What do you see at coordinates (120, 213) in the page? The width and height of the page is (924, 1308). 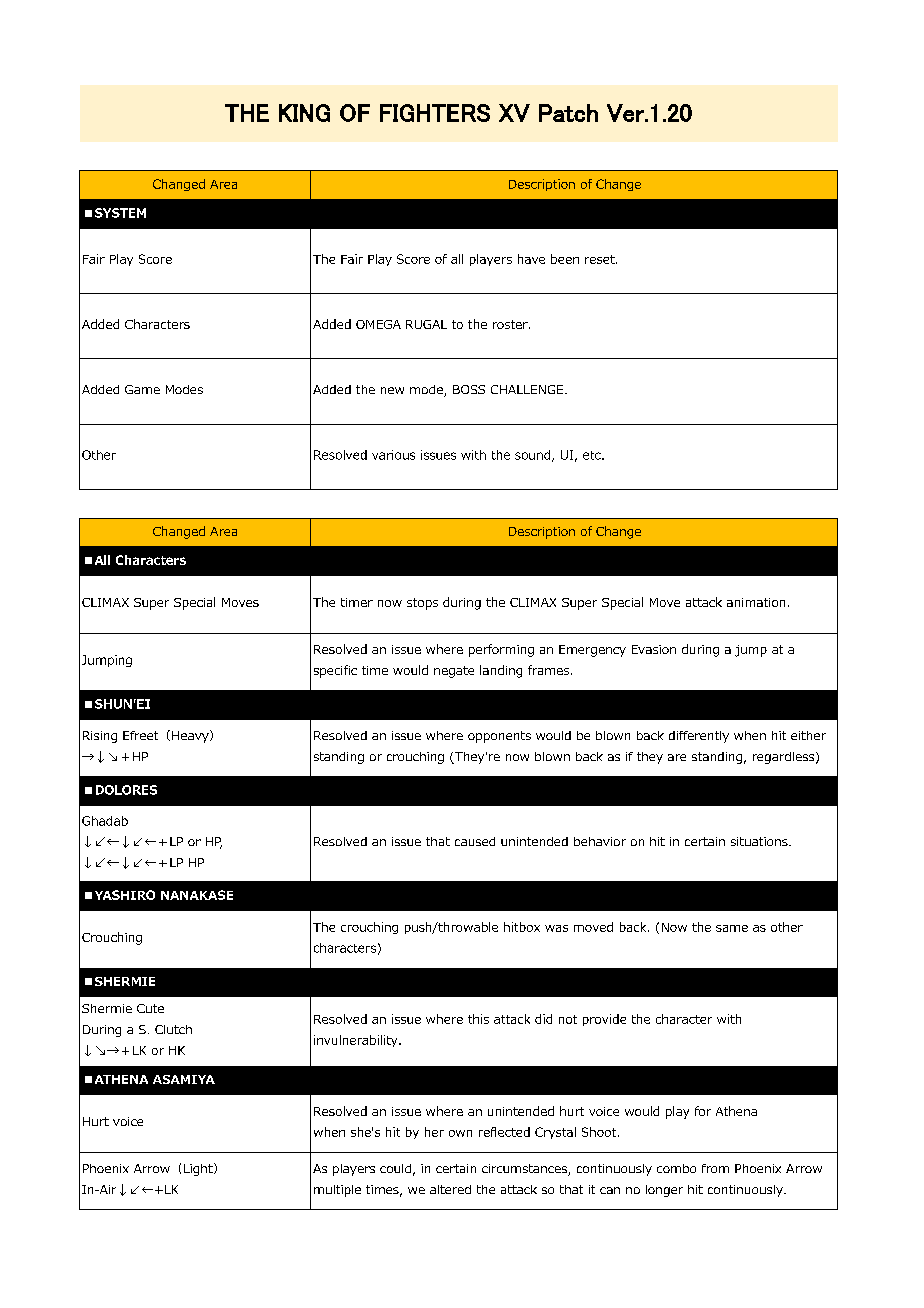 I see `SYSTEM` at bounding box center [120, 213].
